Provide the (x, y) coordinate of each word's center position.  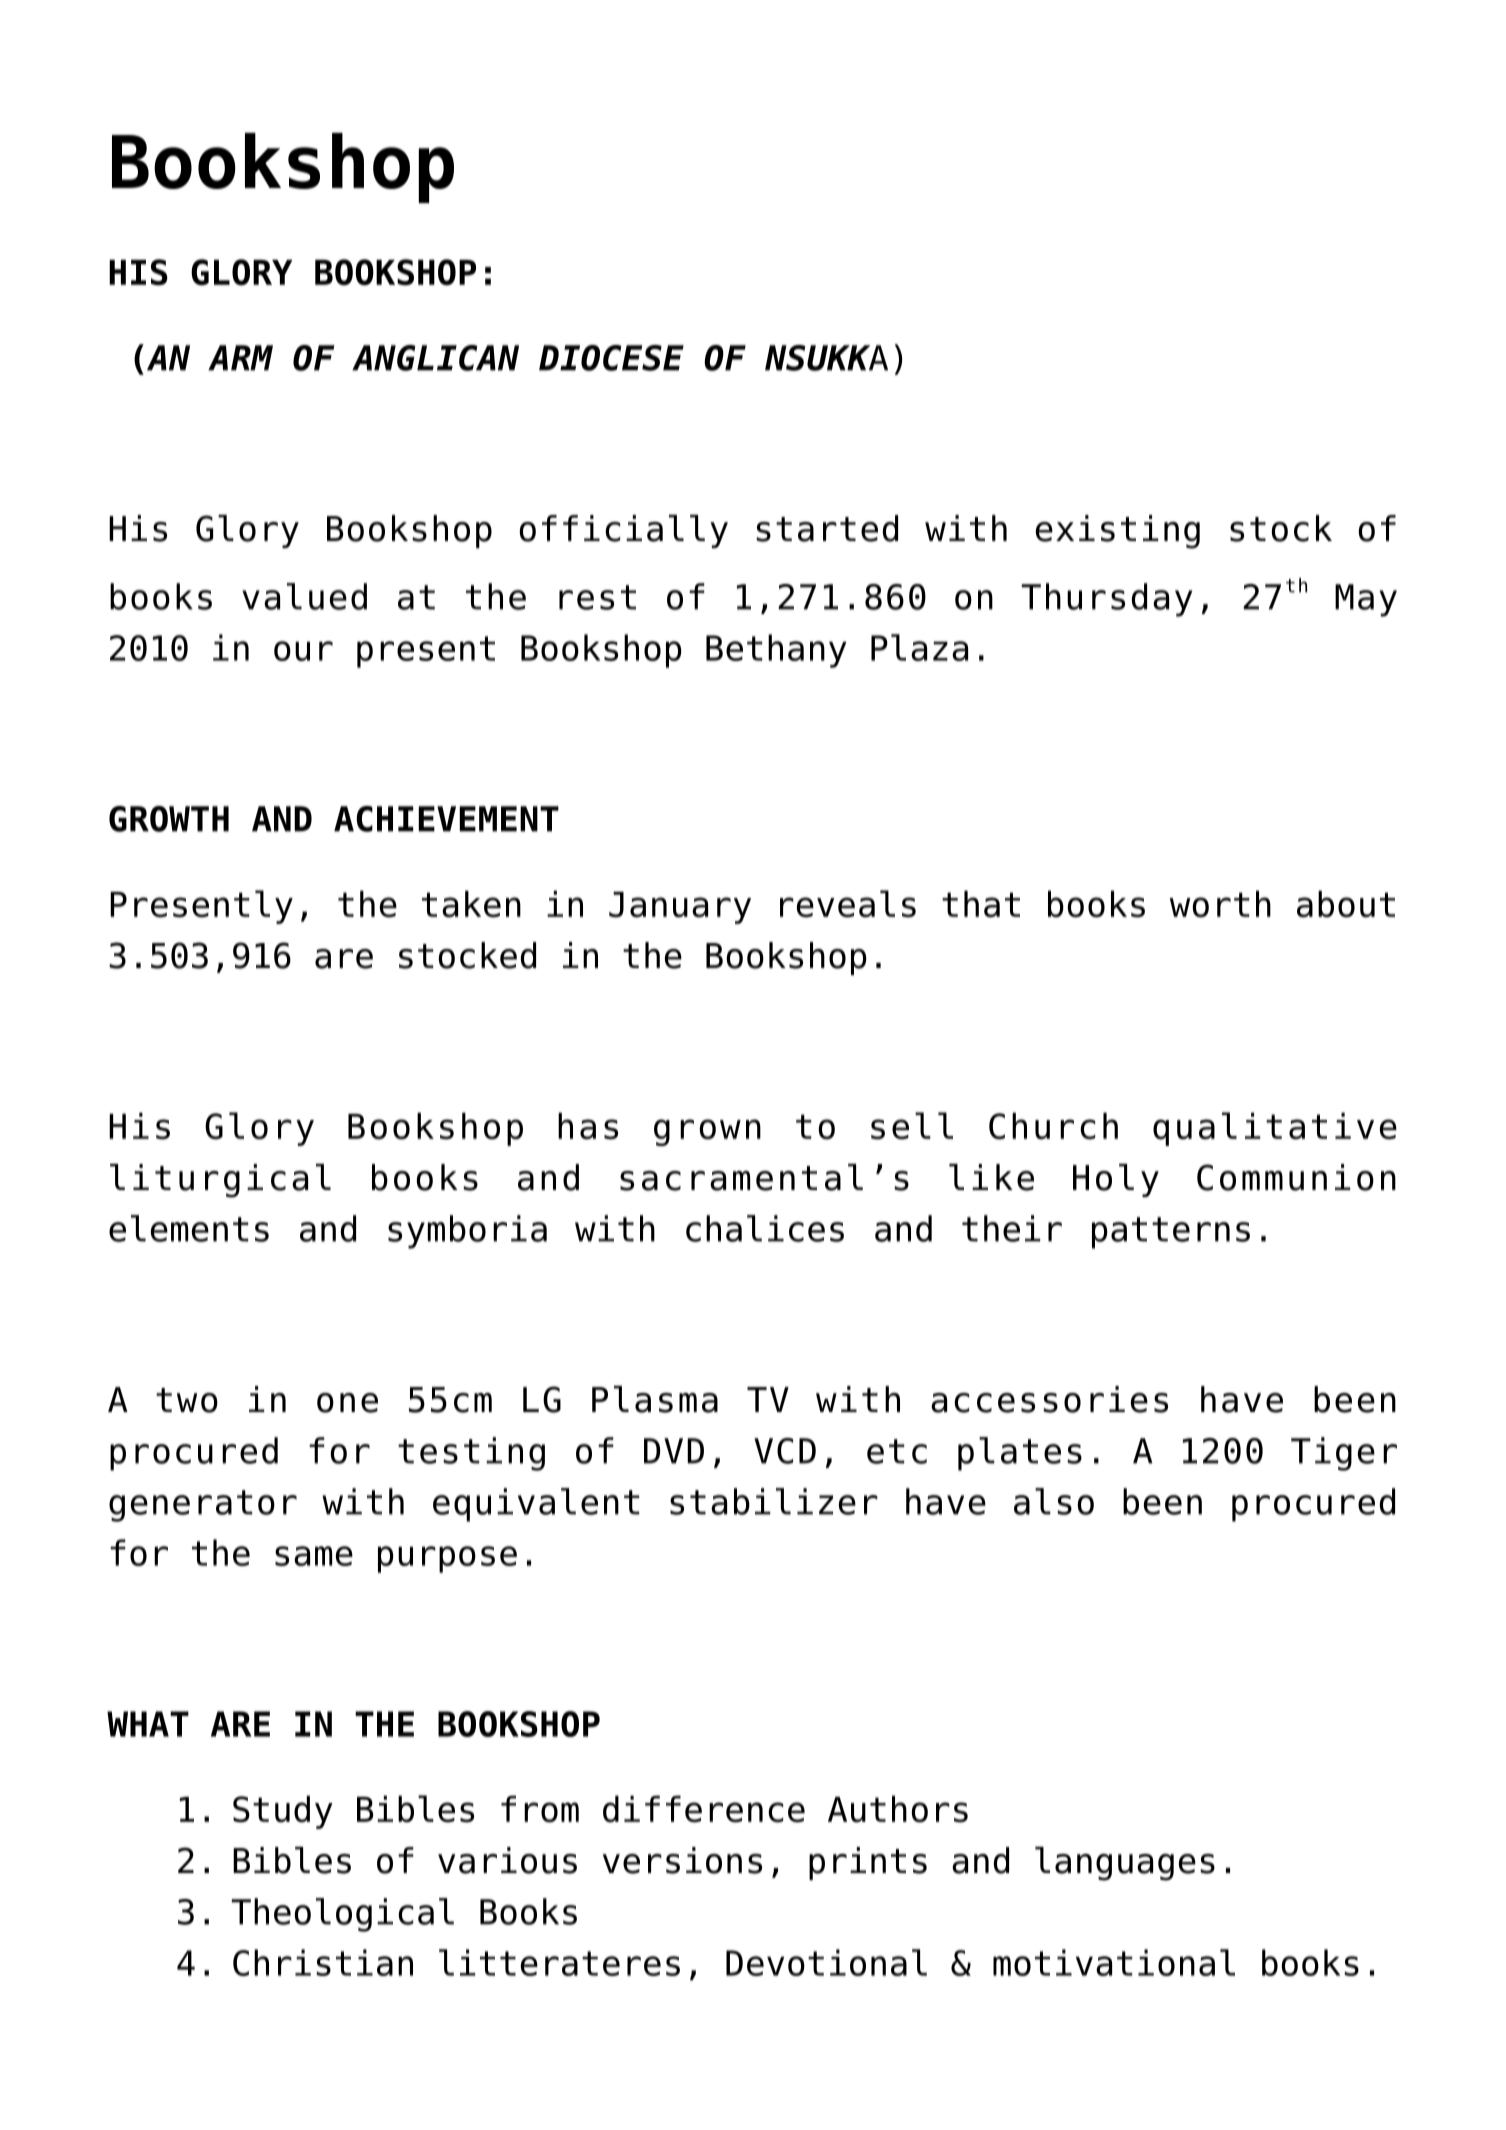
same (314, 1556)
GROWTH (169, 819)
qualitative (1275, 1129)
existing (1118, 532)
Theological (342, 1915)
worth (1220, 904)
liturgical (220, 1181)
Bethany (776, 651)
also (1054, 1501)
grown (707, 1132)
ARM (240, 358)
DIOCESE (611, 358)
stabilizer (774, 1501)
